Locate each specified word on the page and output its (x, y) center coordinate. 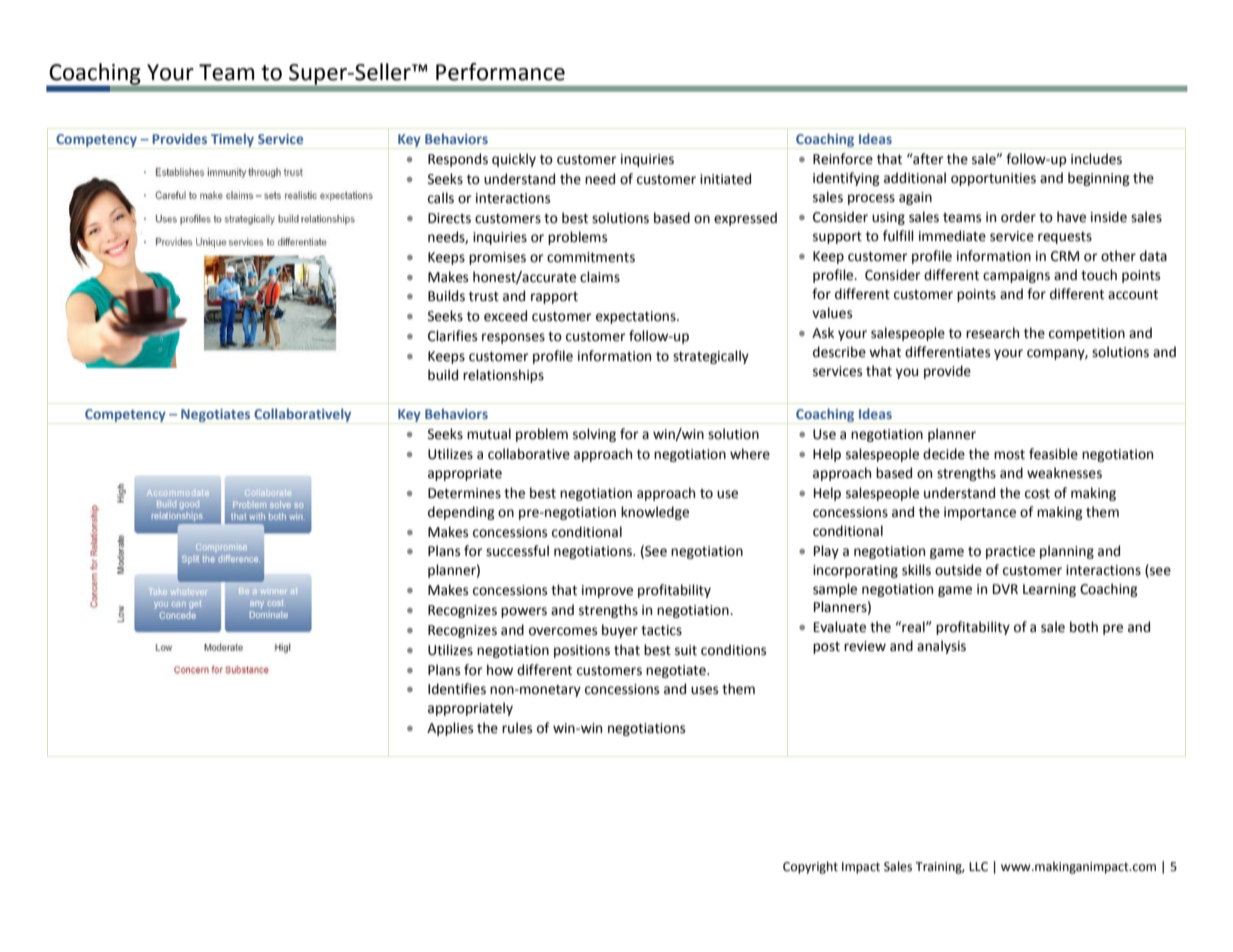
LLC (978, 867)
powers (524, 612)
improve (607, 591)
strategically (711, 357)
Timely (232, 140)
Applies (450, 729)
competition (1087, 334)
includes (1096, 159)
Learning (1049, 590)
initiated (725, 179)
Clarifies (452, 336)
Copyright (810, 867)
